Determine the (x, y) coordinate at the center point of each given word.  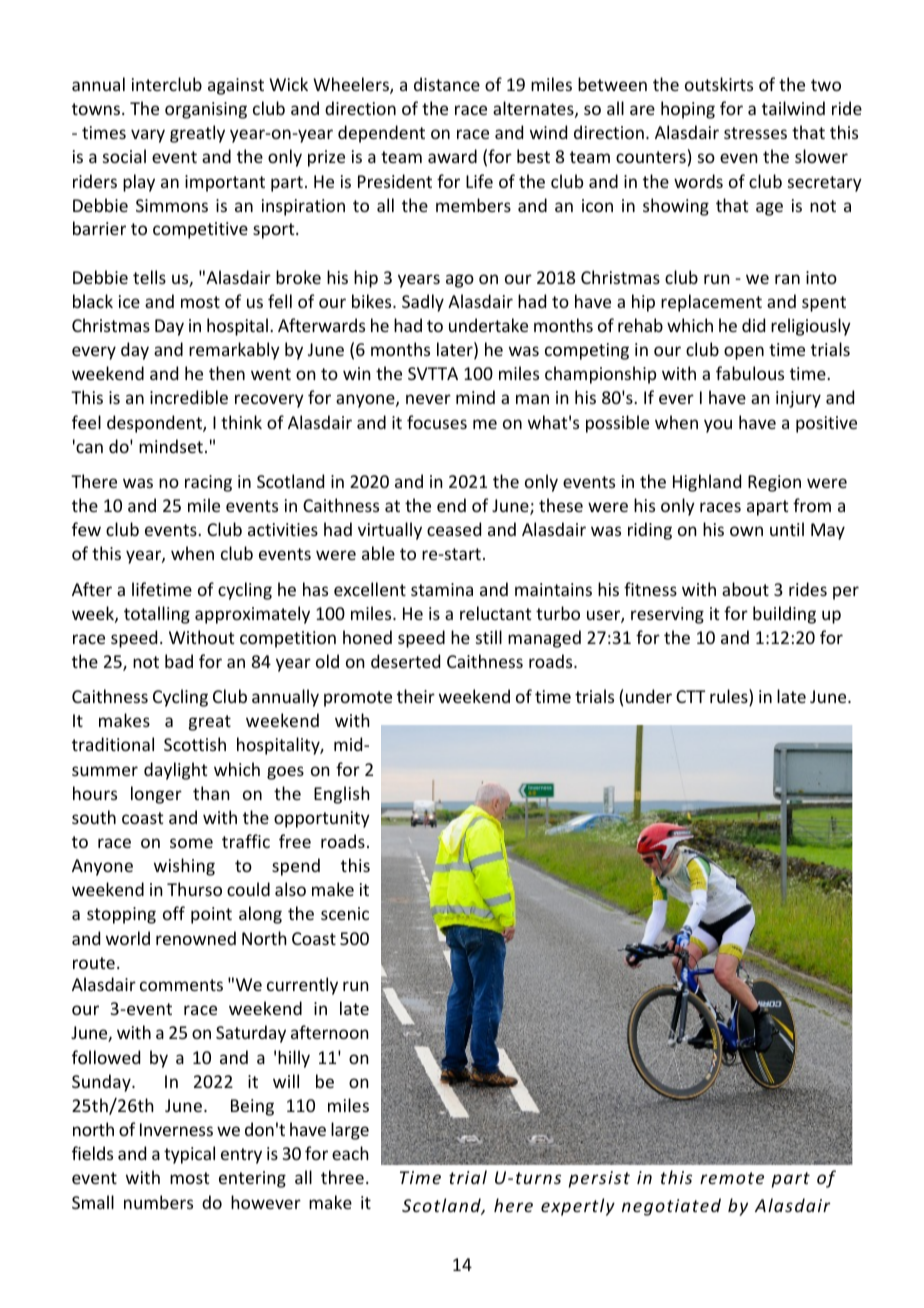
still (489, 637)
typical (189, 1155)
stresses (755, 133)
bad (179, 661)
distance (447, 84)
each (350, 1153)
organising (206, 110)
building (784, 615)
